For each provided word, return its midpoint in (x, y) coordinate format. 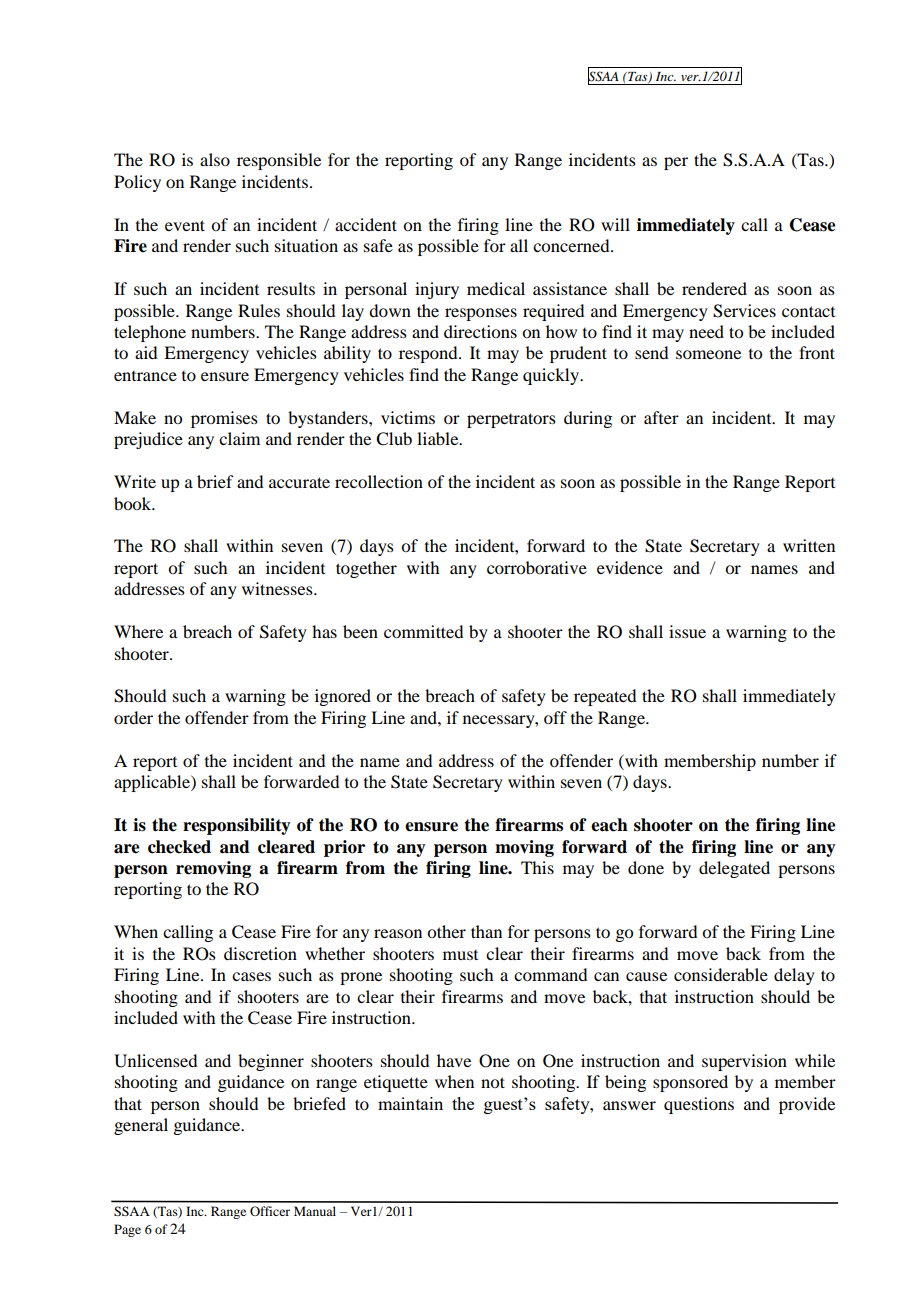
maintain (410, 1103)
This (537, 867)
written (809, 545)
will (615, 224)
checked (179, 847)
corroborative (537, 567)
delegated (734, 869)
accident (366, 224)
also (215, 159)
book (134, 503)
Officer (270, 1211)
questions (699, 1105)
